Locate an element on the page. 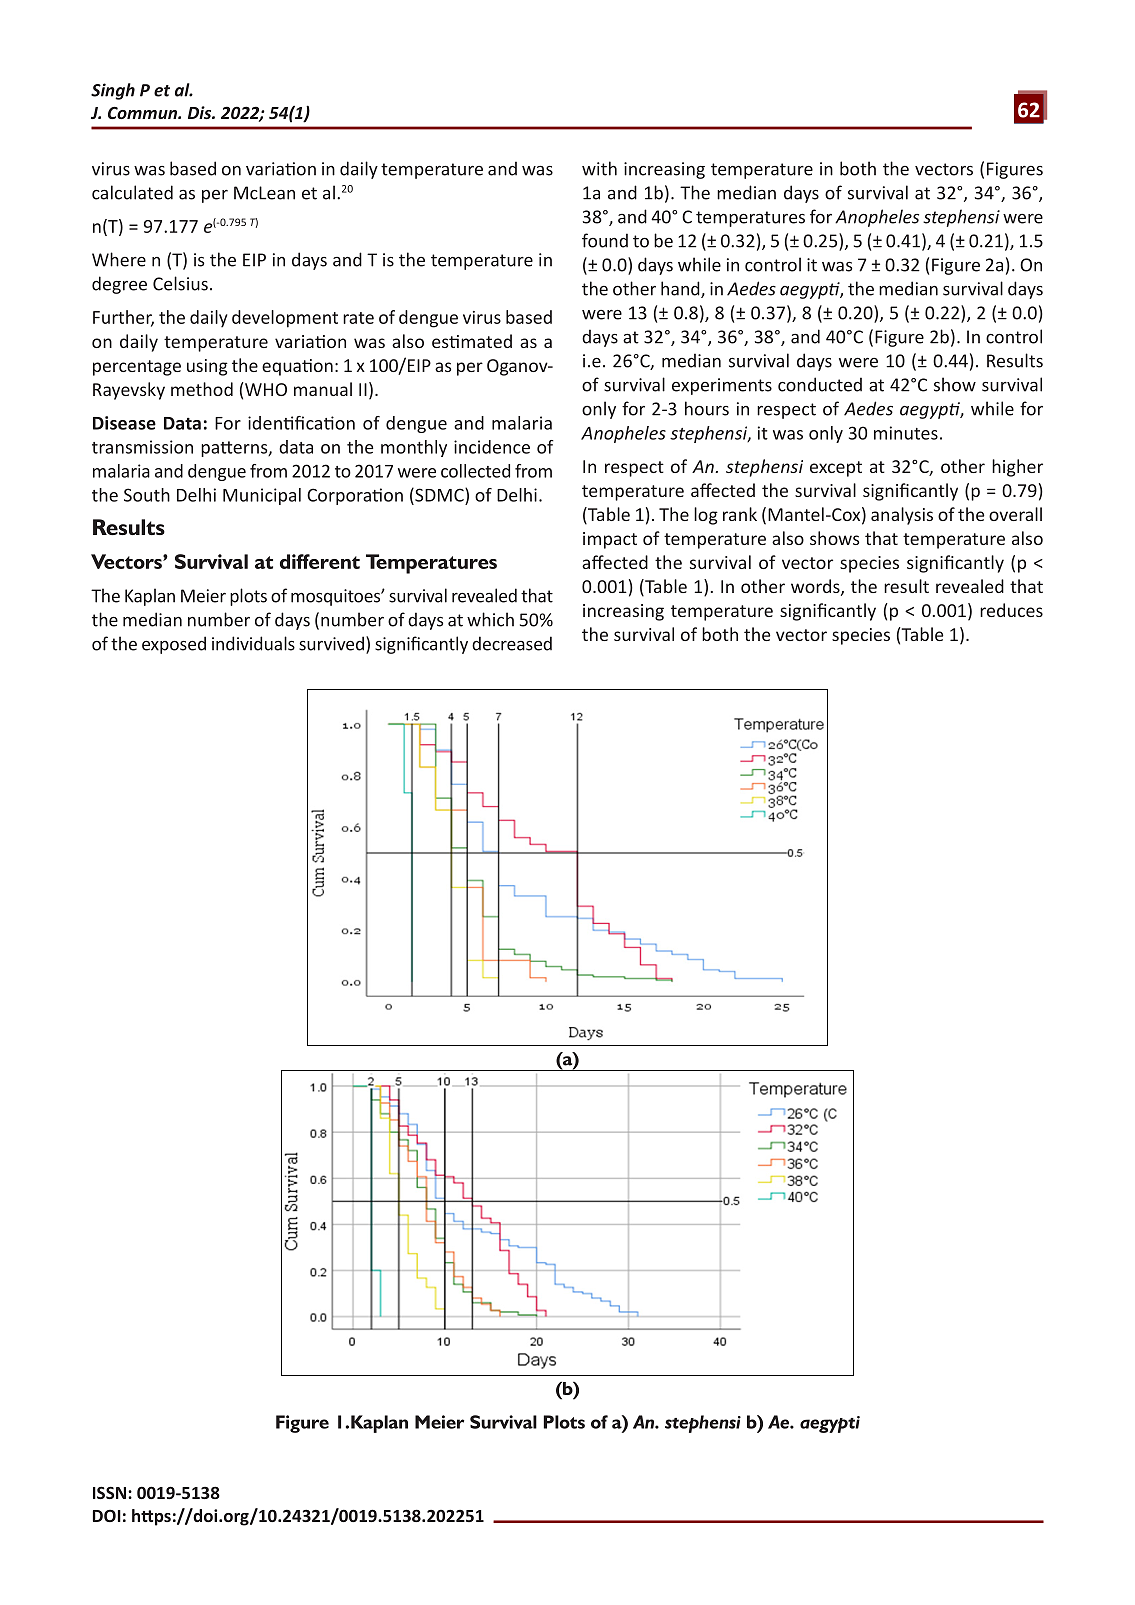  with is located at coordinates (599, 168).
